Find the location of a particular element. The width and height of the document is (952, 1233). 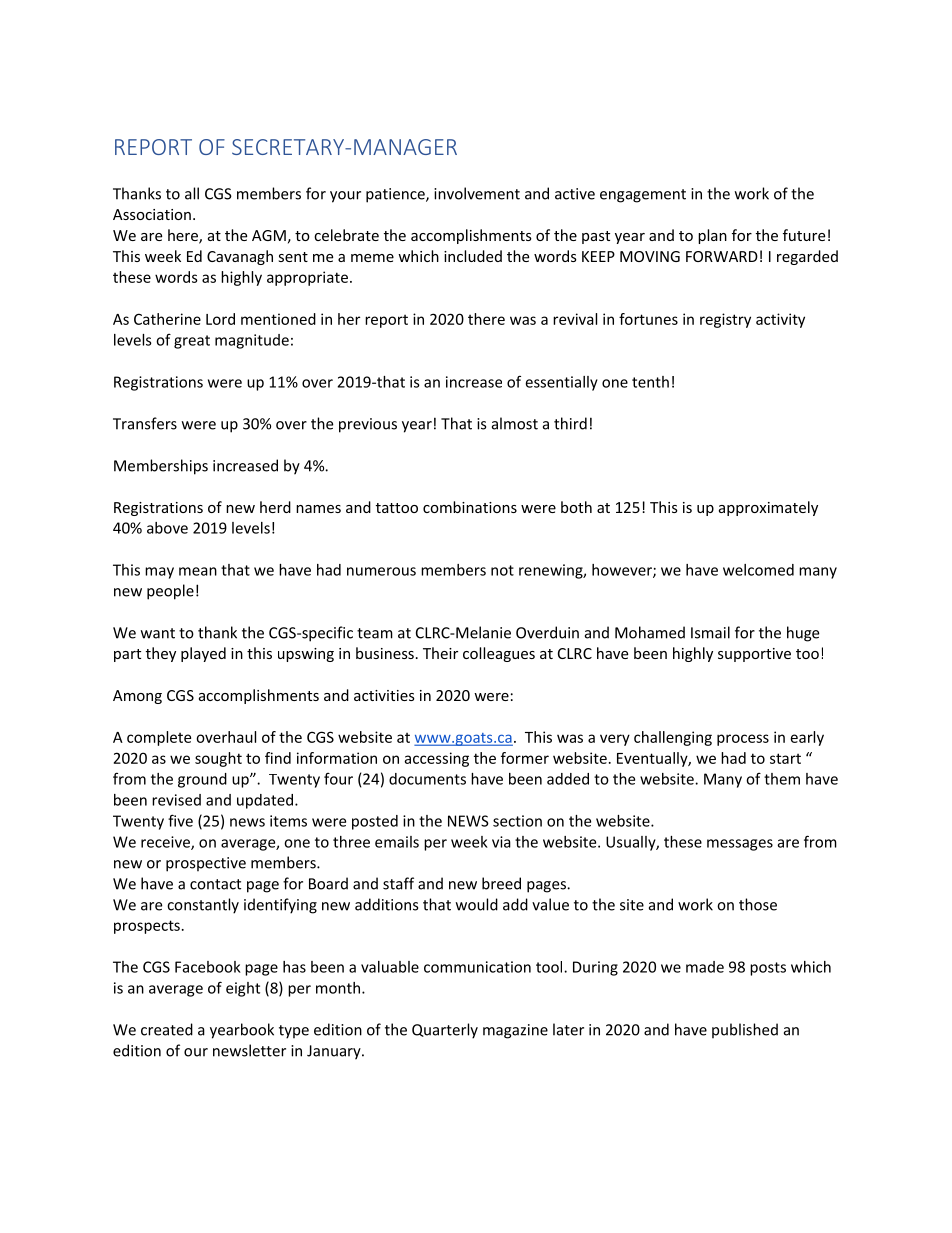

plan is located at coordinates (712, 236).
